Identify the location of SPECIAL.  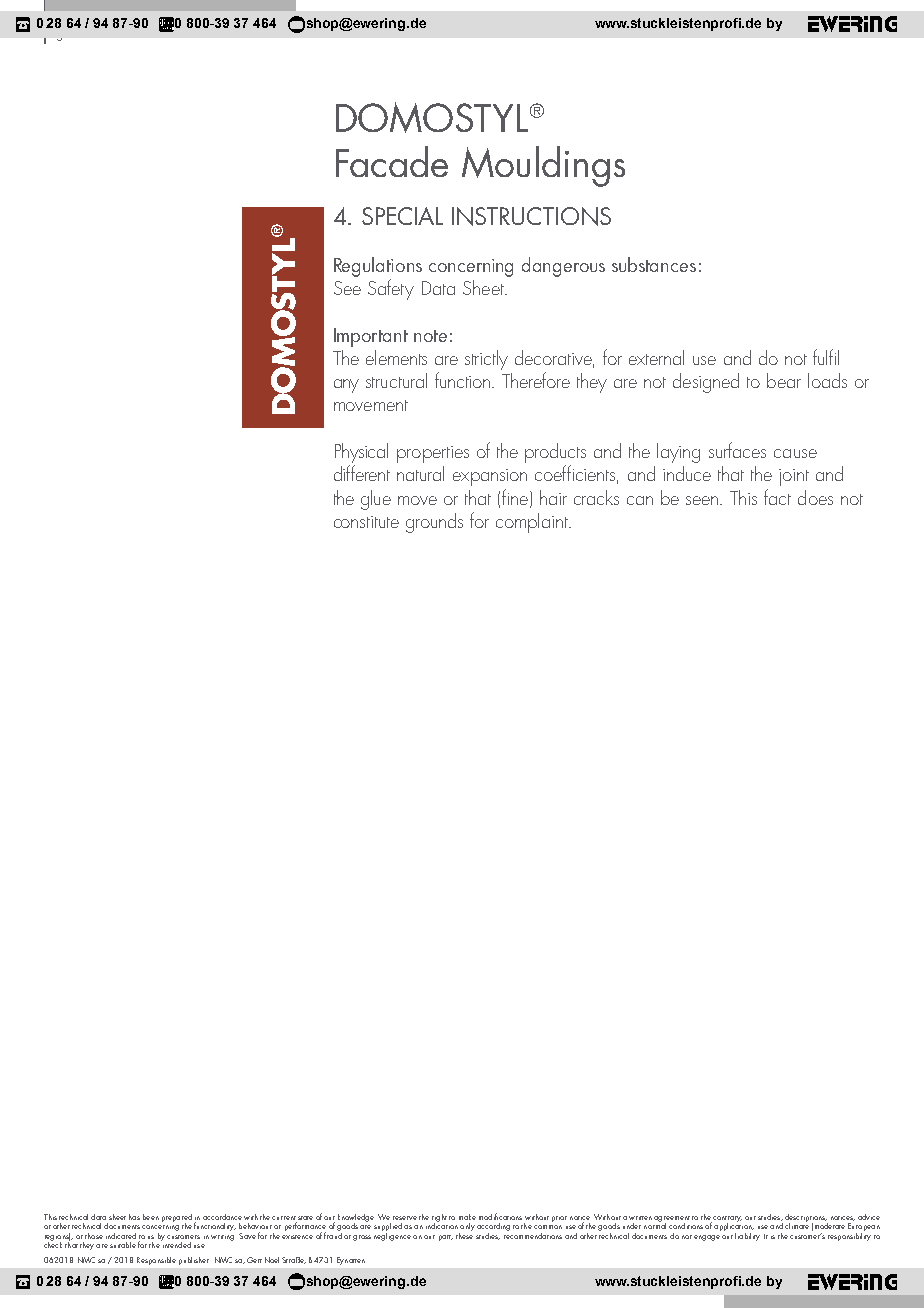
(402, 216).
